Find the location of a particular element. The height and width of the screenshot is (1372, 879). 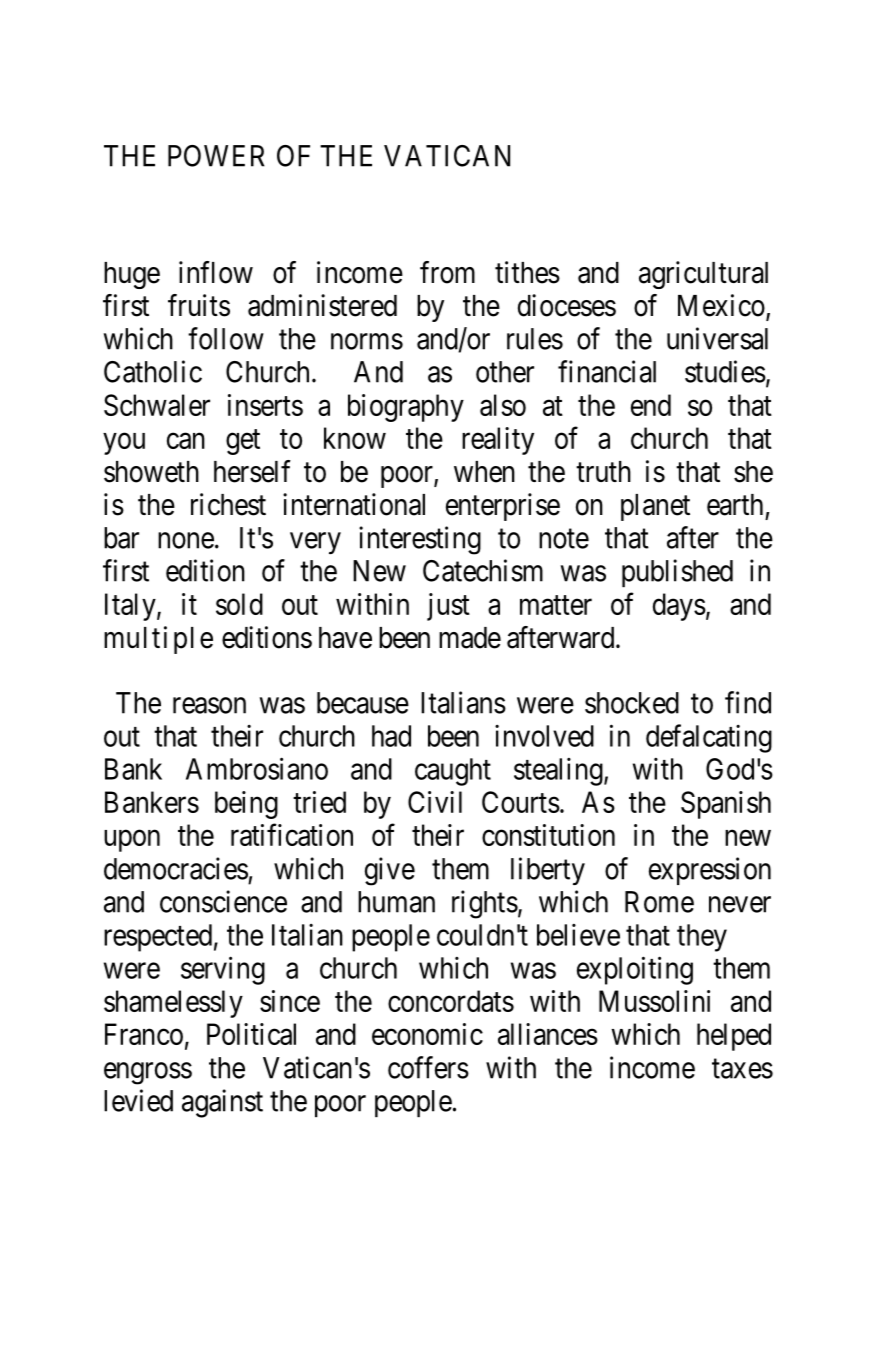

from is located at coordinates (447, 272).
